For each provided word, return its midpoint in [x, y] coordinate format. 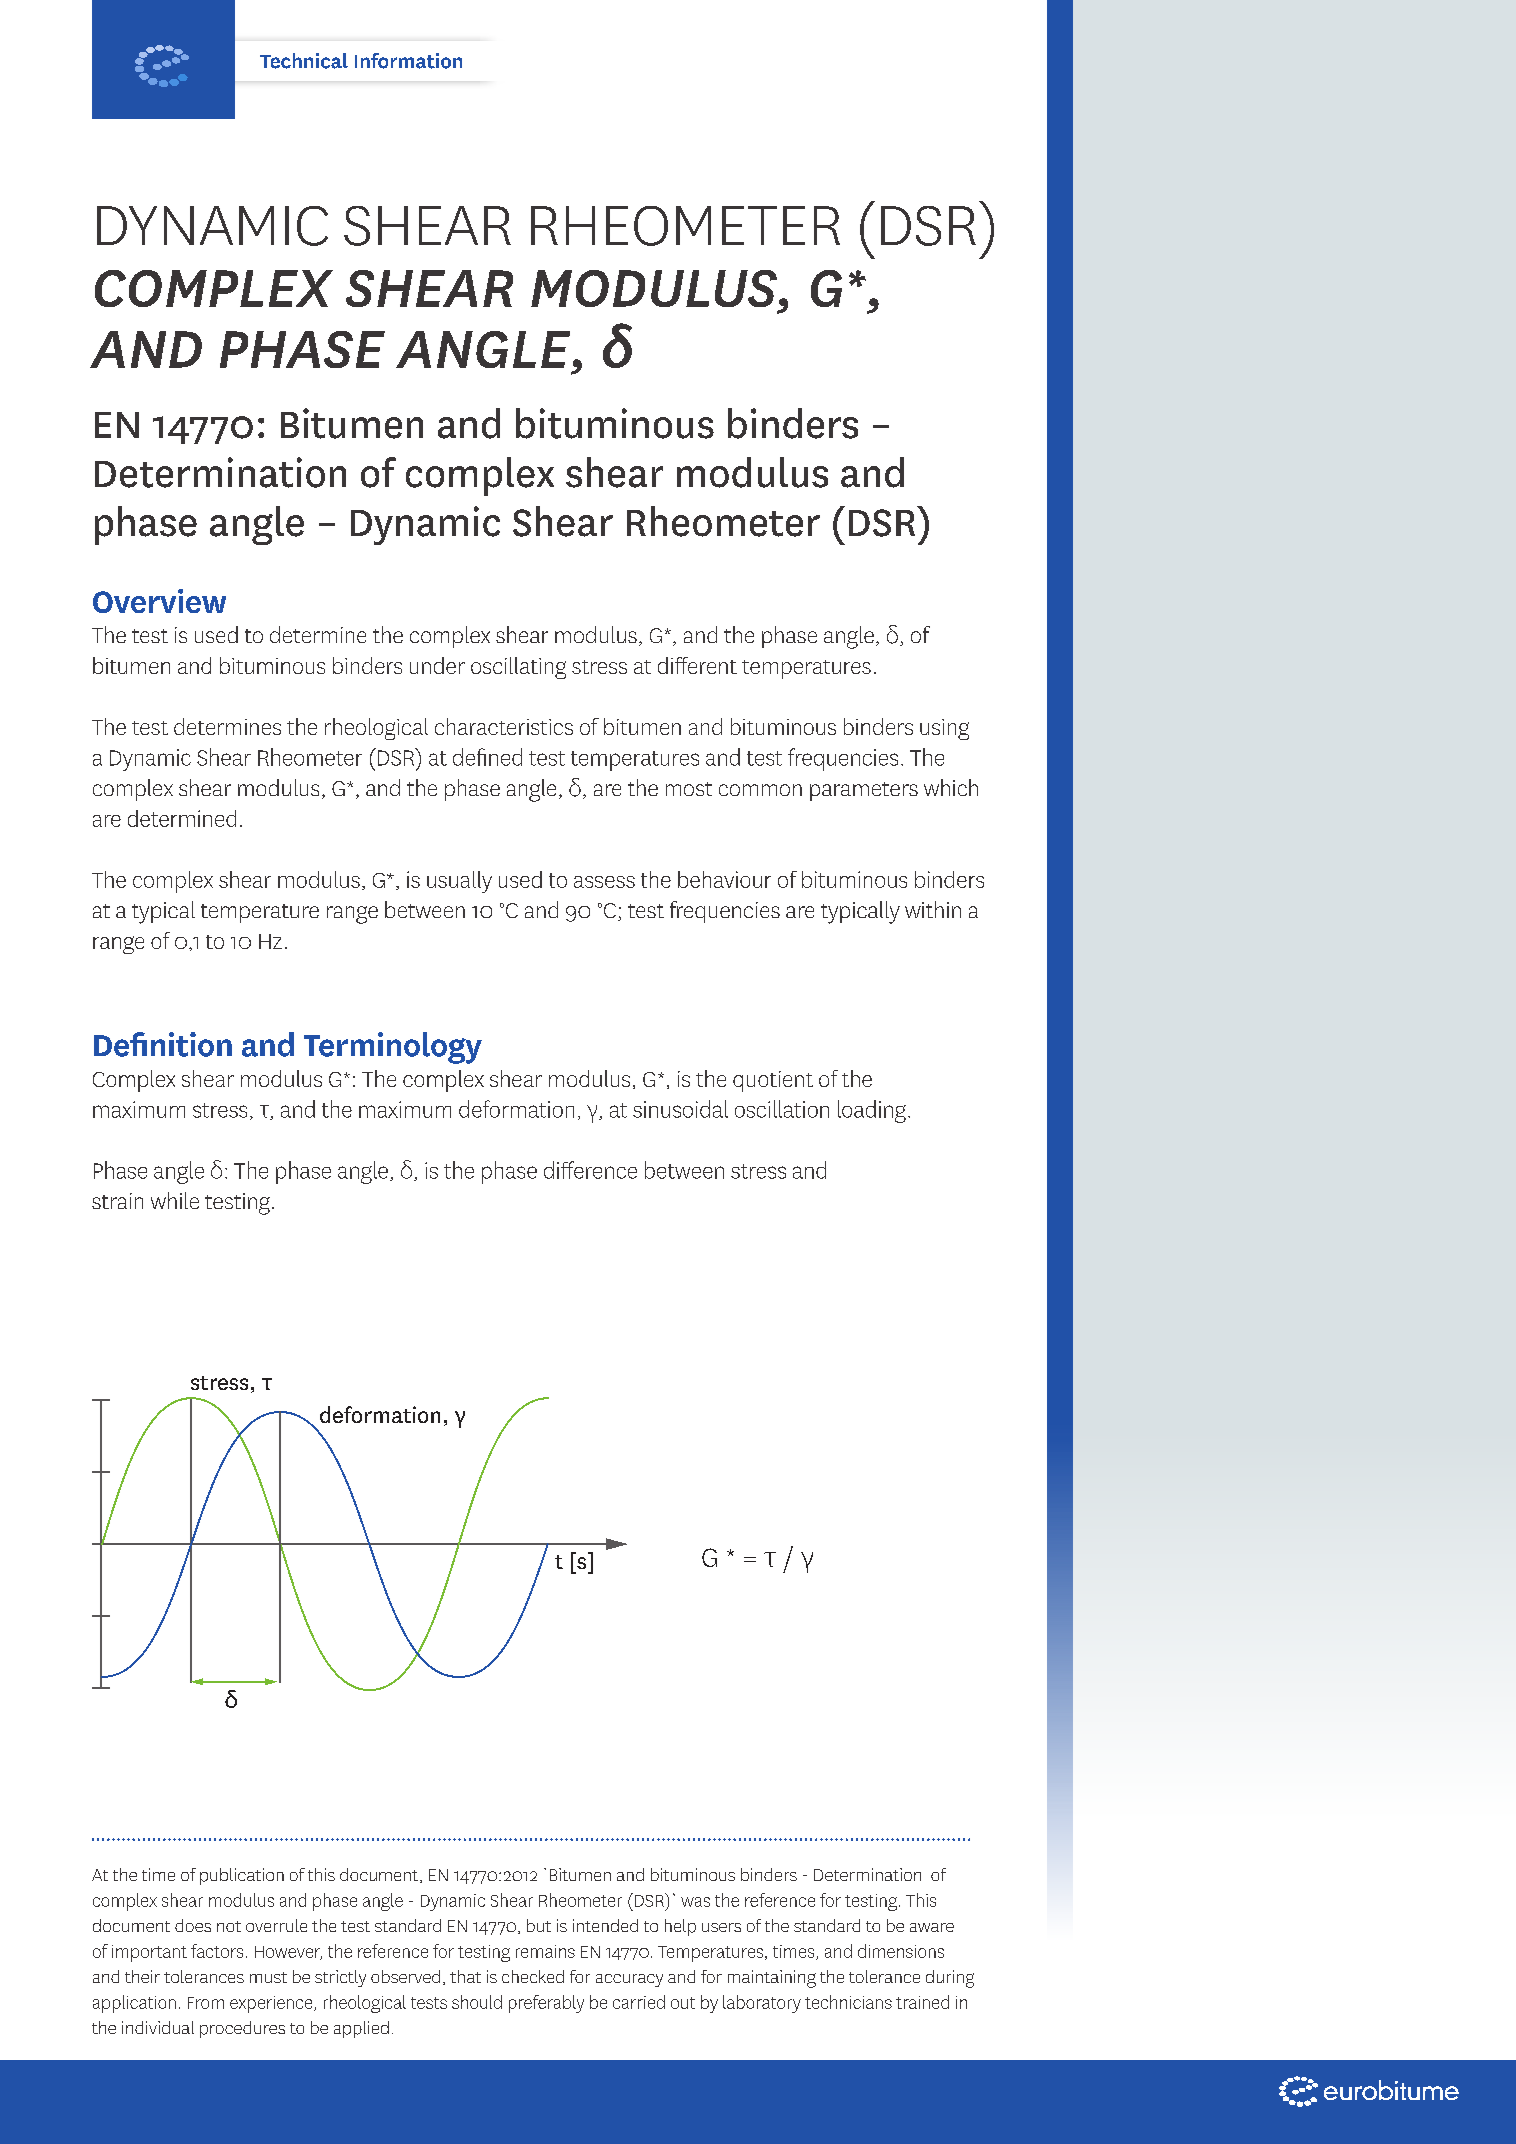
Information [408, 61]
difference [590, 1170]
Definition [163, 1044]
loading [872, 1111]
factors [217, 1951]
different [697, 665]
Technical [304, 61]
